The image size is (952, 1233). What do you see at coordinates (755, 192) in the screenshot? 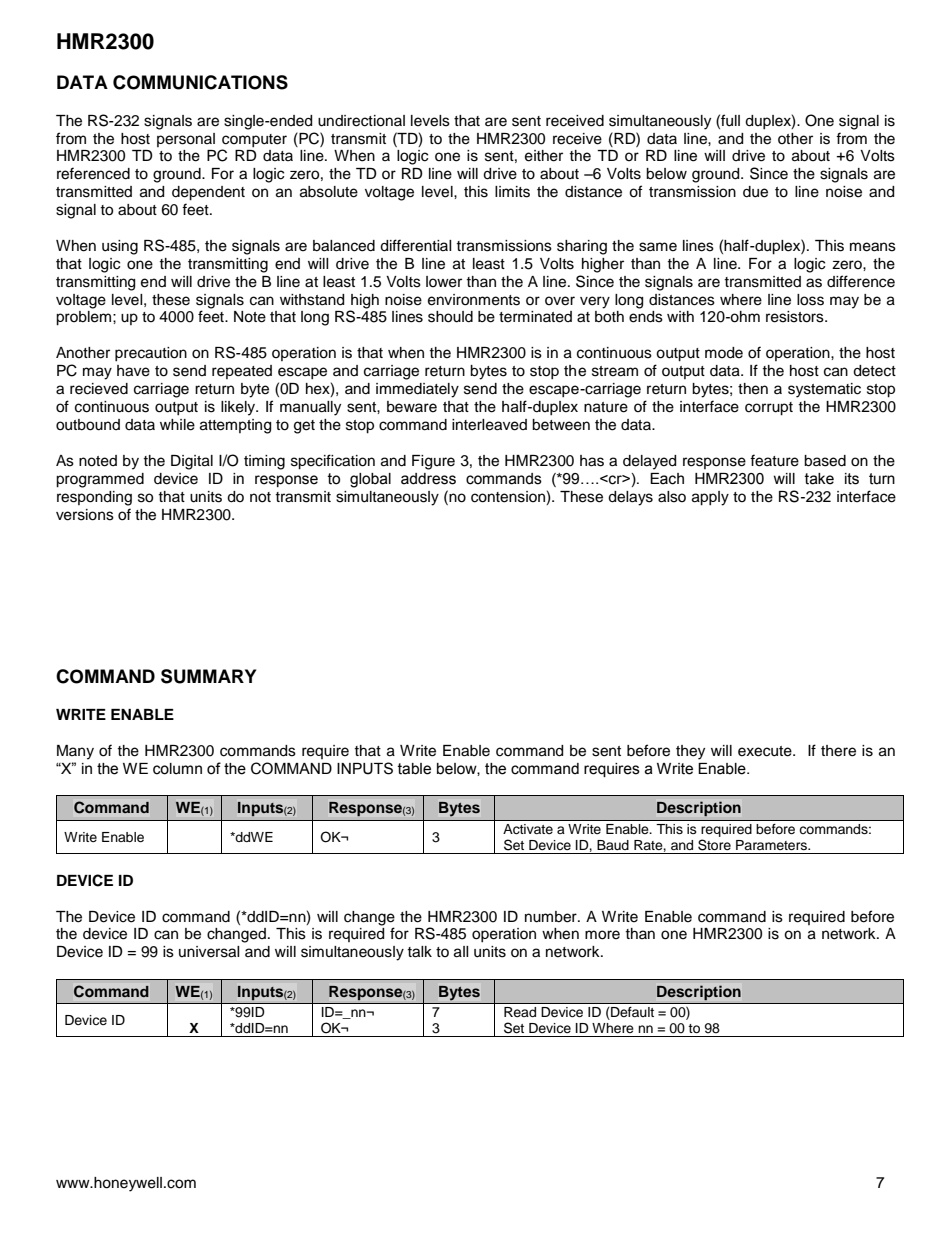
I see `due` at bounding box center [755, 192].
